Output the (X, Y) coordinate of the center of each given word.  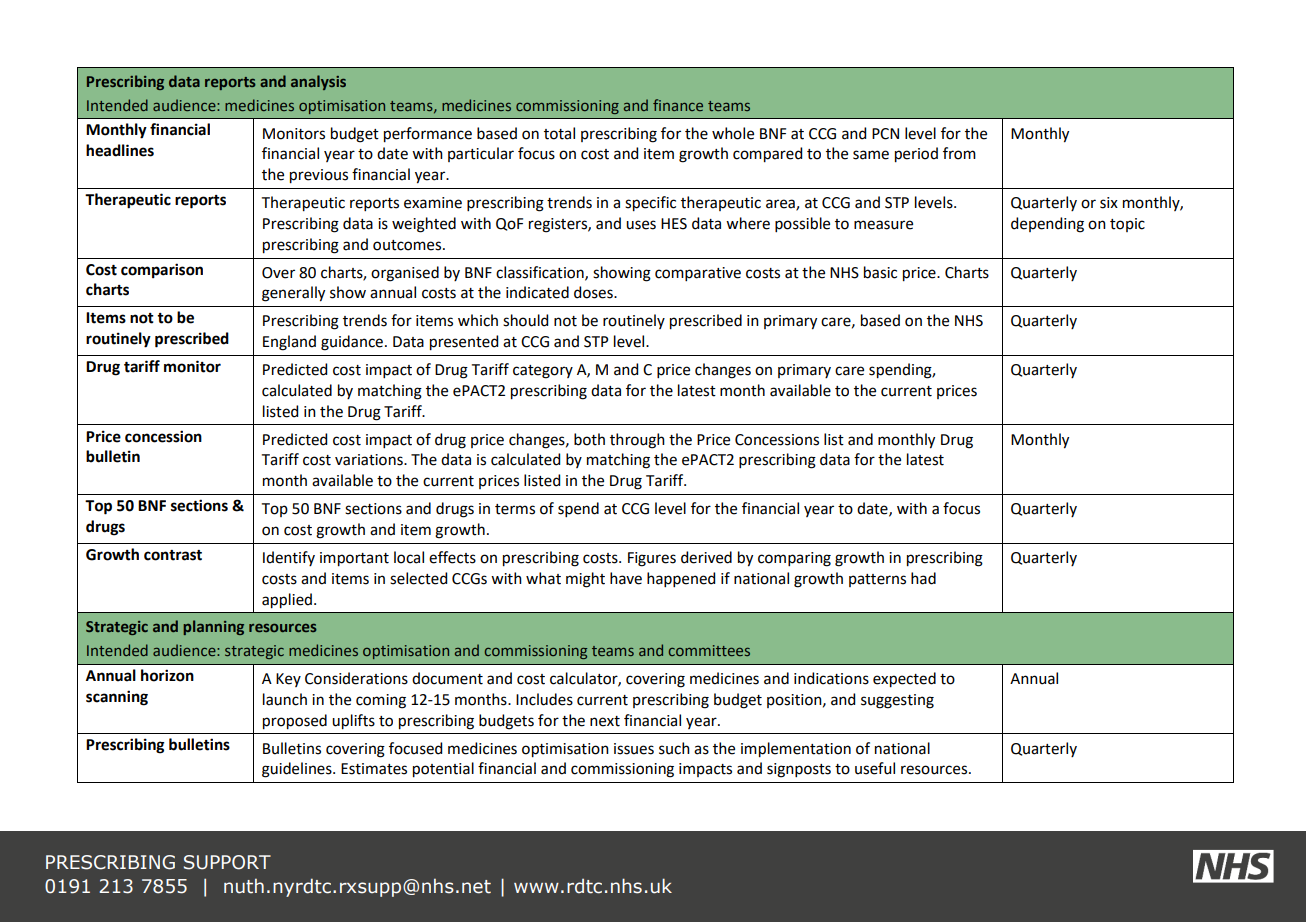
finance (678, 105)
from (959, 153)
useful (875, 768)
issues (634, 749)
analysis (318, 82)
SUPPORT (227, 862)
